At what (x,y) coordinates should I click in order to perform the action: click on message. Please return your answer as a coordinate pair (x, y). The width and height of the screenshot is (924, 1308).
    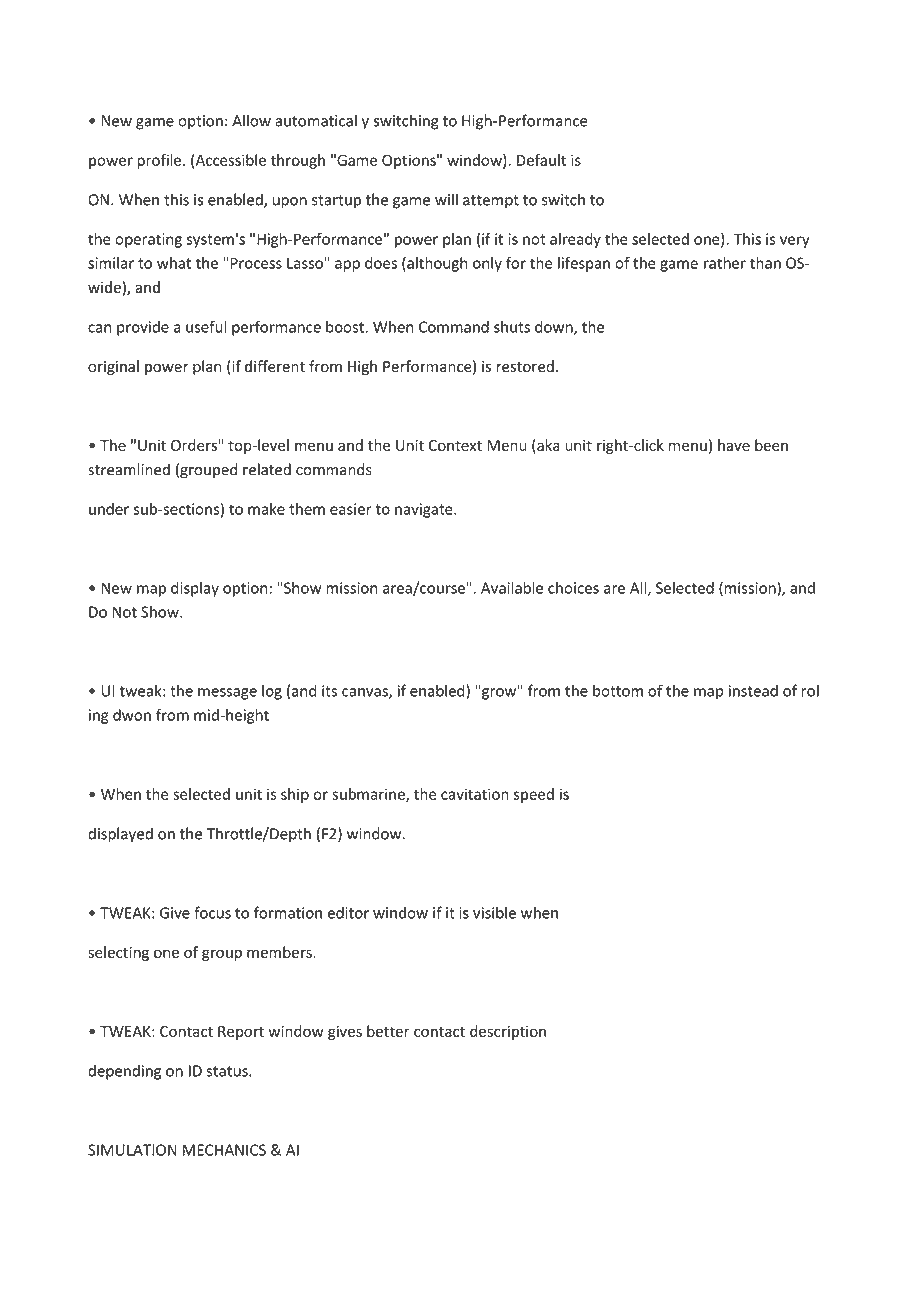
    Looking at the image, I should click on (227, 694).
